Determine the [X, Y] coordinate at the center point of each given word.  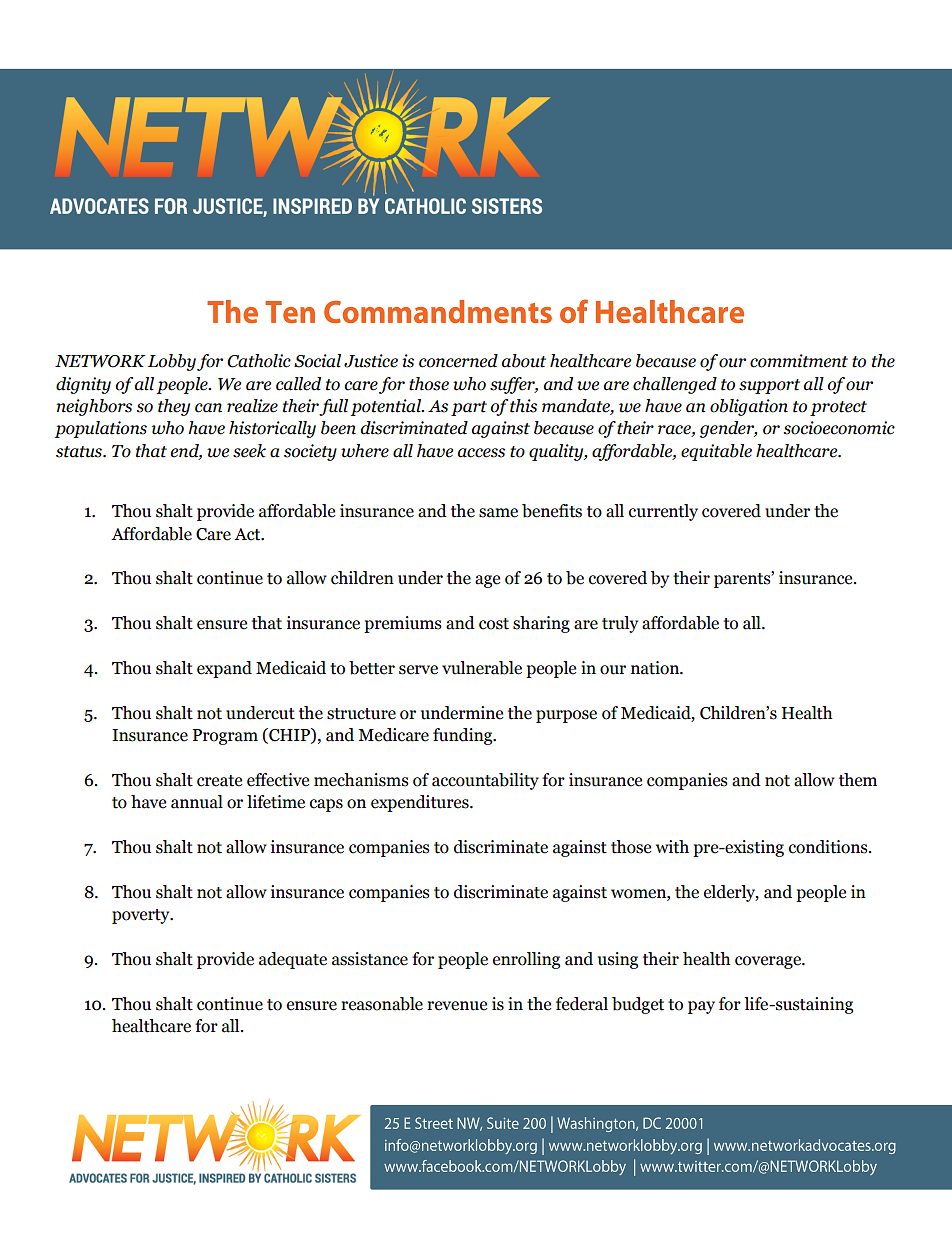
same [498, 513]
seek [249, 451]
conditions [829, 847]
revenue [457, 1006]
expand [224, 669]
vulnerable [482, 668]
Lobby [172, 362]
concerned [458, 361]
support [769, 386]
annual [197, 802]
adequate [293, 960]
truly [620, 624]
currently [663, 512]
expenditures [421, 803]
